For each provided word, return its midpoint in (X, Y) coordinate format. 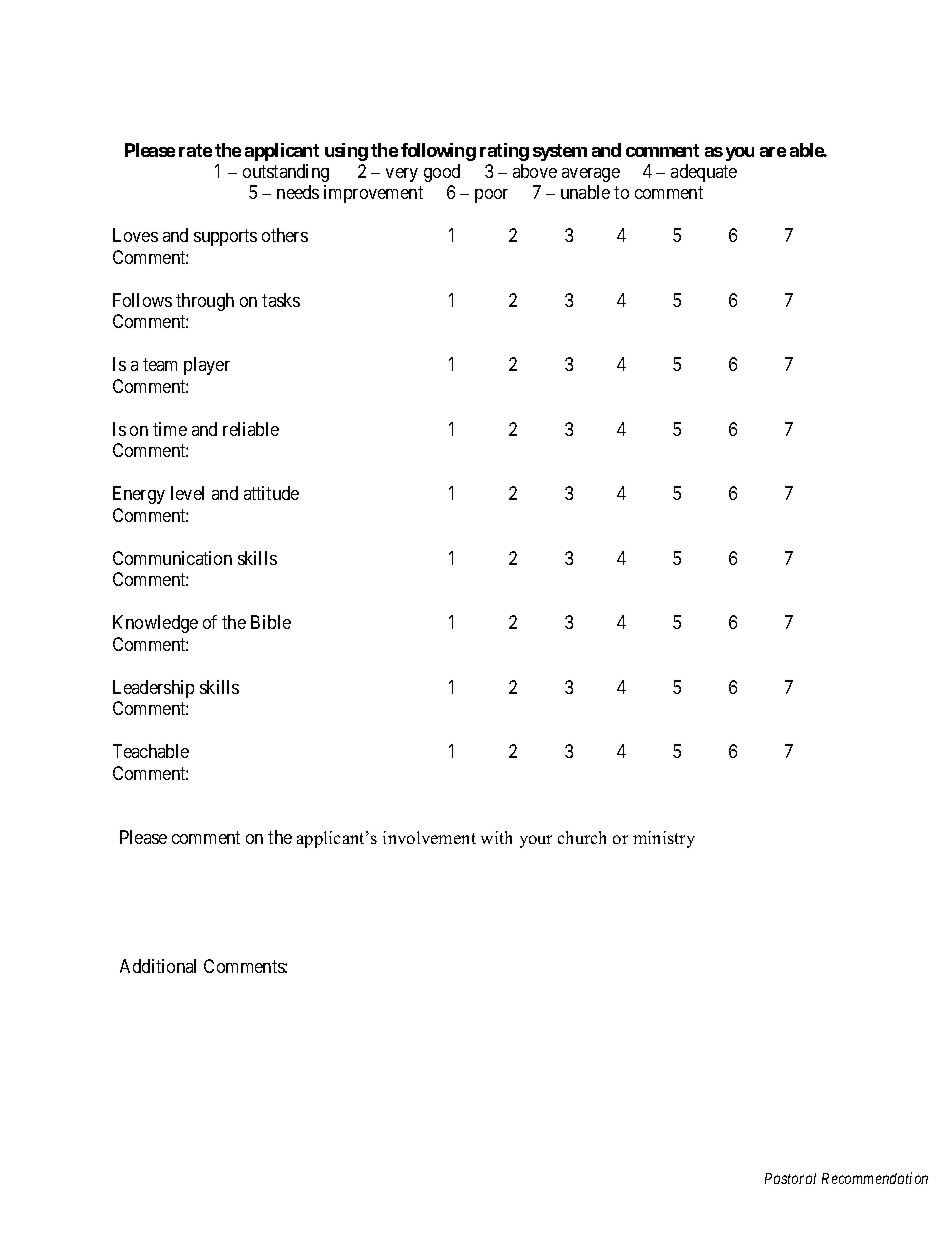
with (496, 837)
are (773, 152)
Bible (271, 622)
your (536, 841)
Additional (158, 966)
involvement (429, 837)
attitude (271, 493)
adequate (704, 173)
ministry (664, 839)
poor (491, 196)
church (582, 837)
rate (195, 150)
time (170, 429)
